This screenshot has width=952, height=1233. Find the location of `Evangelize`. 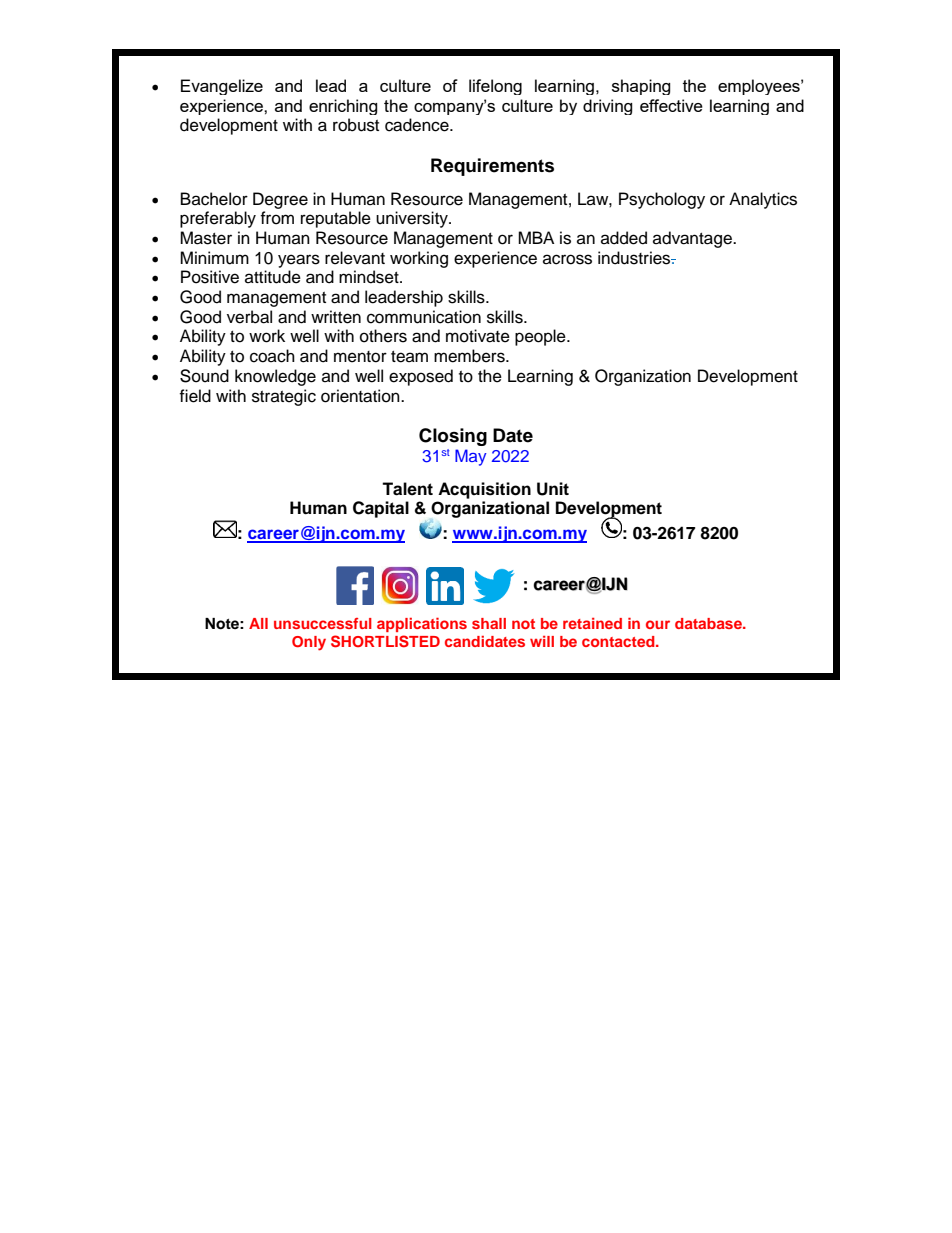

Evangelize is located at coordinates (222, 87).
